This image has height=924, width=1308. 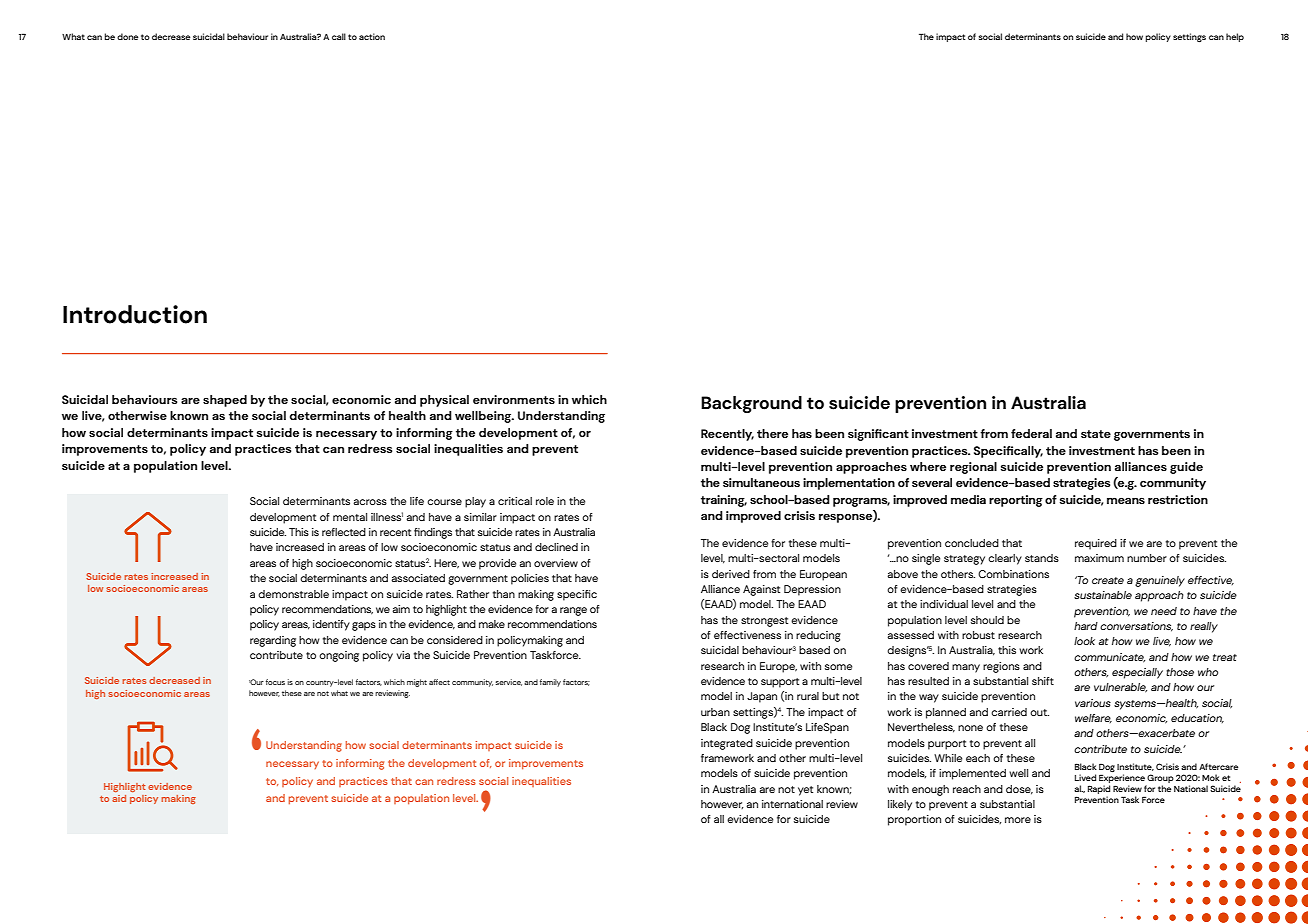 I want to click on Background, so click(x=751, y=404).
